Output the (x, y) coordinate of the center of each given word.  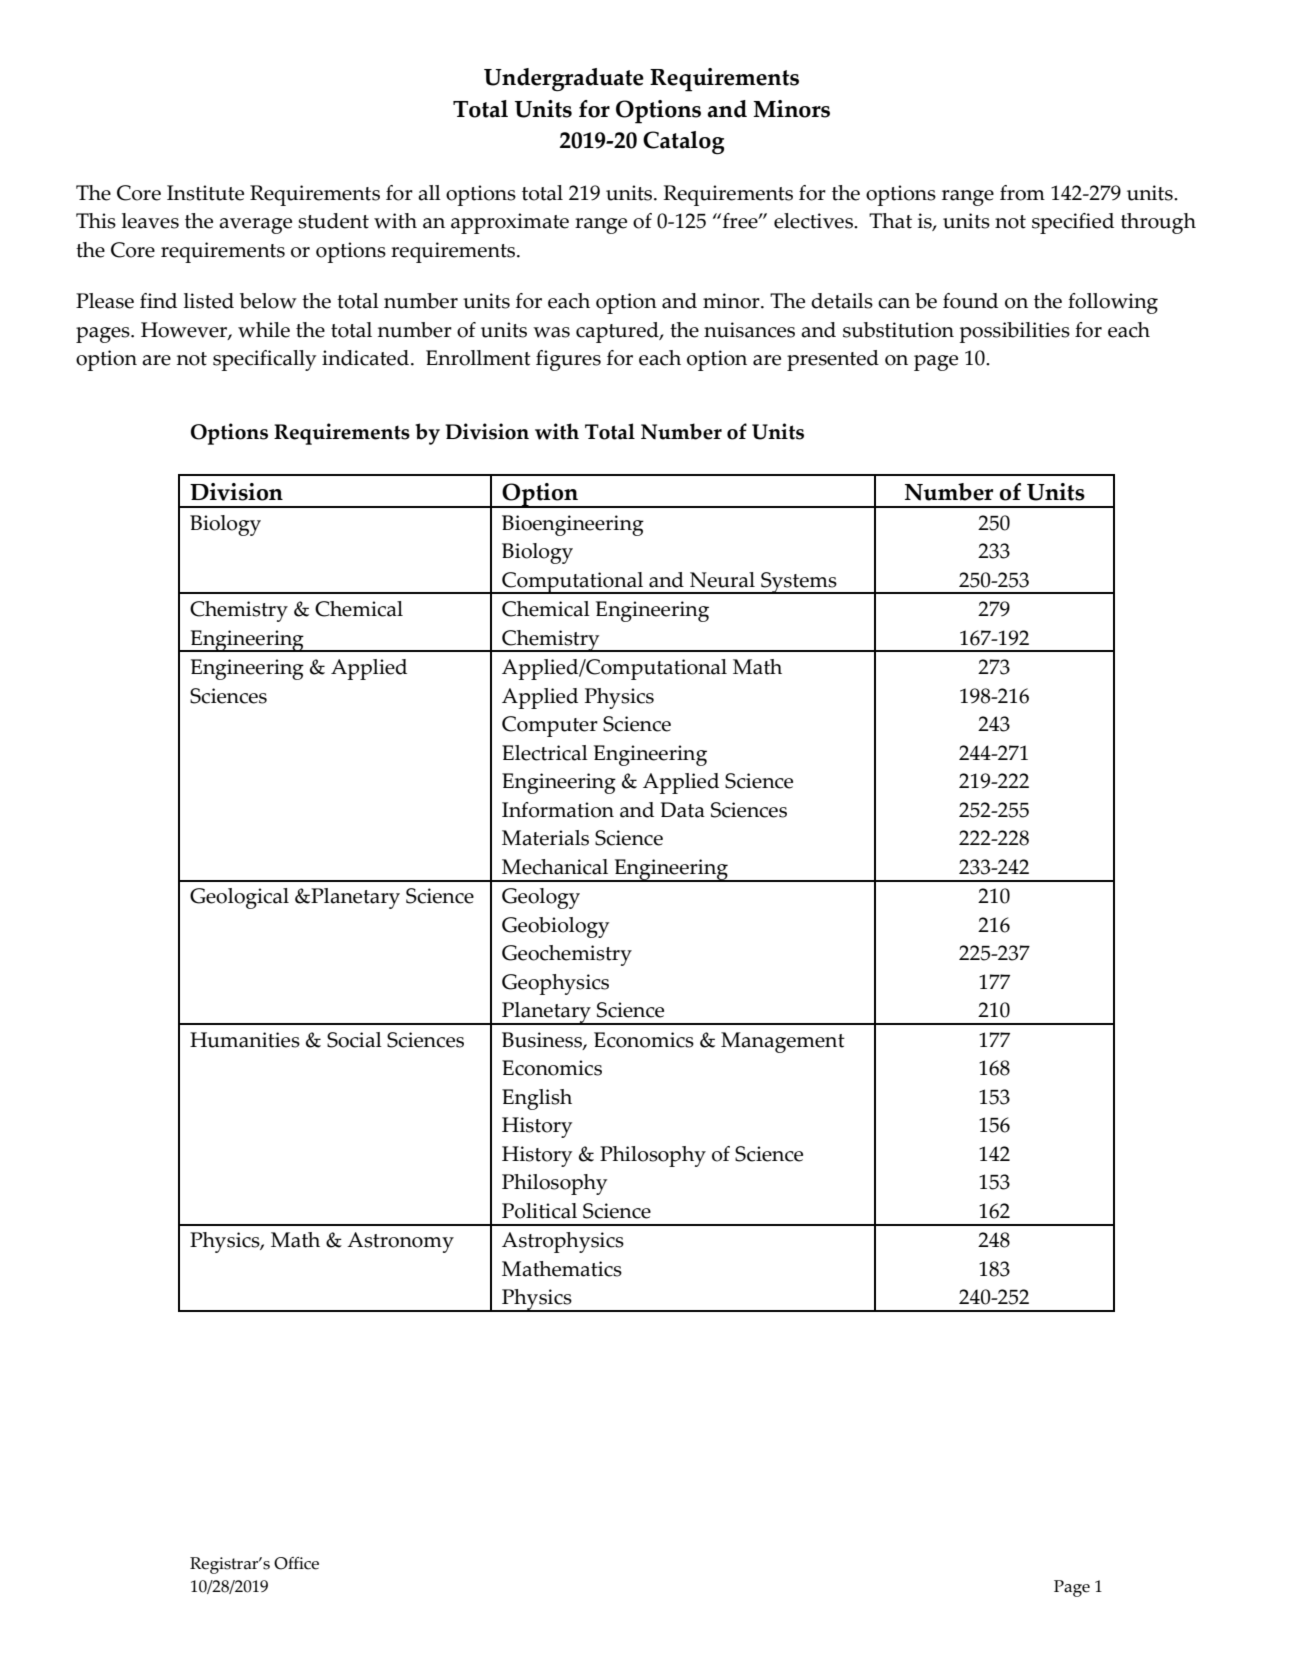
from (1022, 193)
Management (783, 1042)
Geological (239, 898)
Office (296, 1563)
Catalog (683, 143)
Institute (205, 193)
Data (682, 810)
